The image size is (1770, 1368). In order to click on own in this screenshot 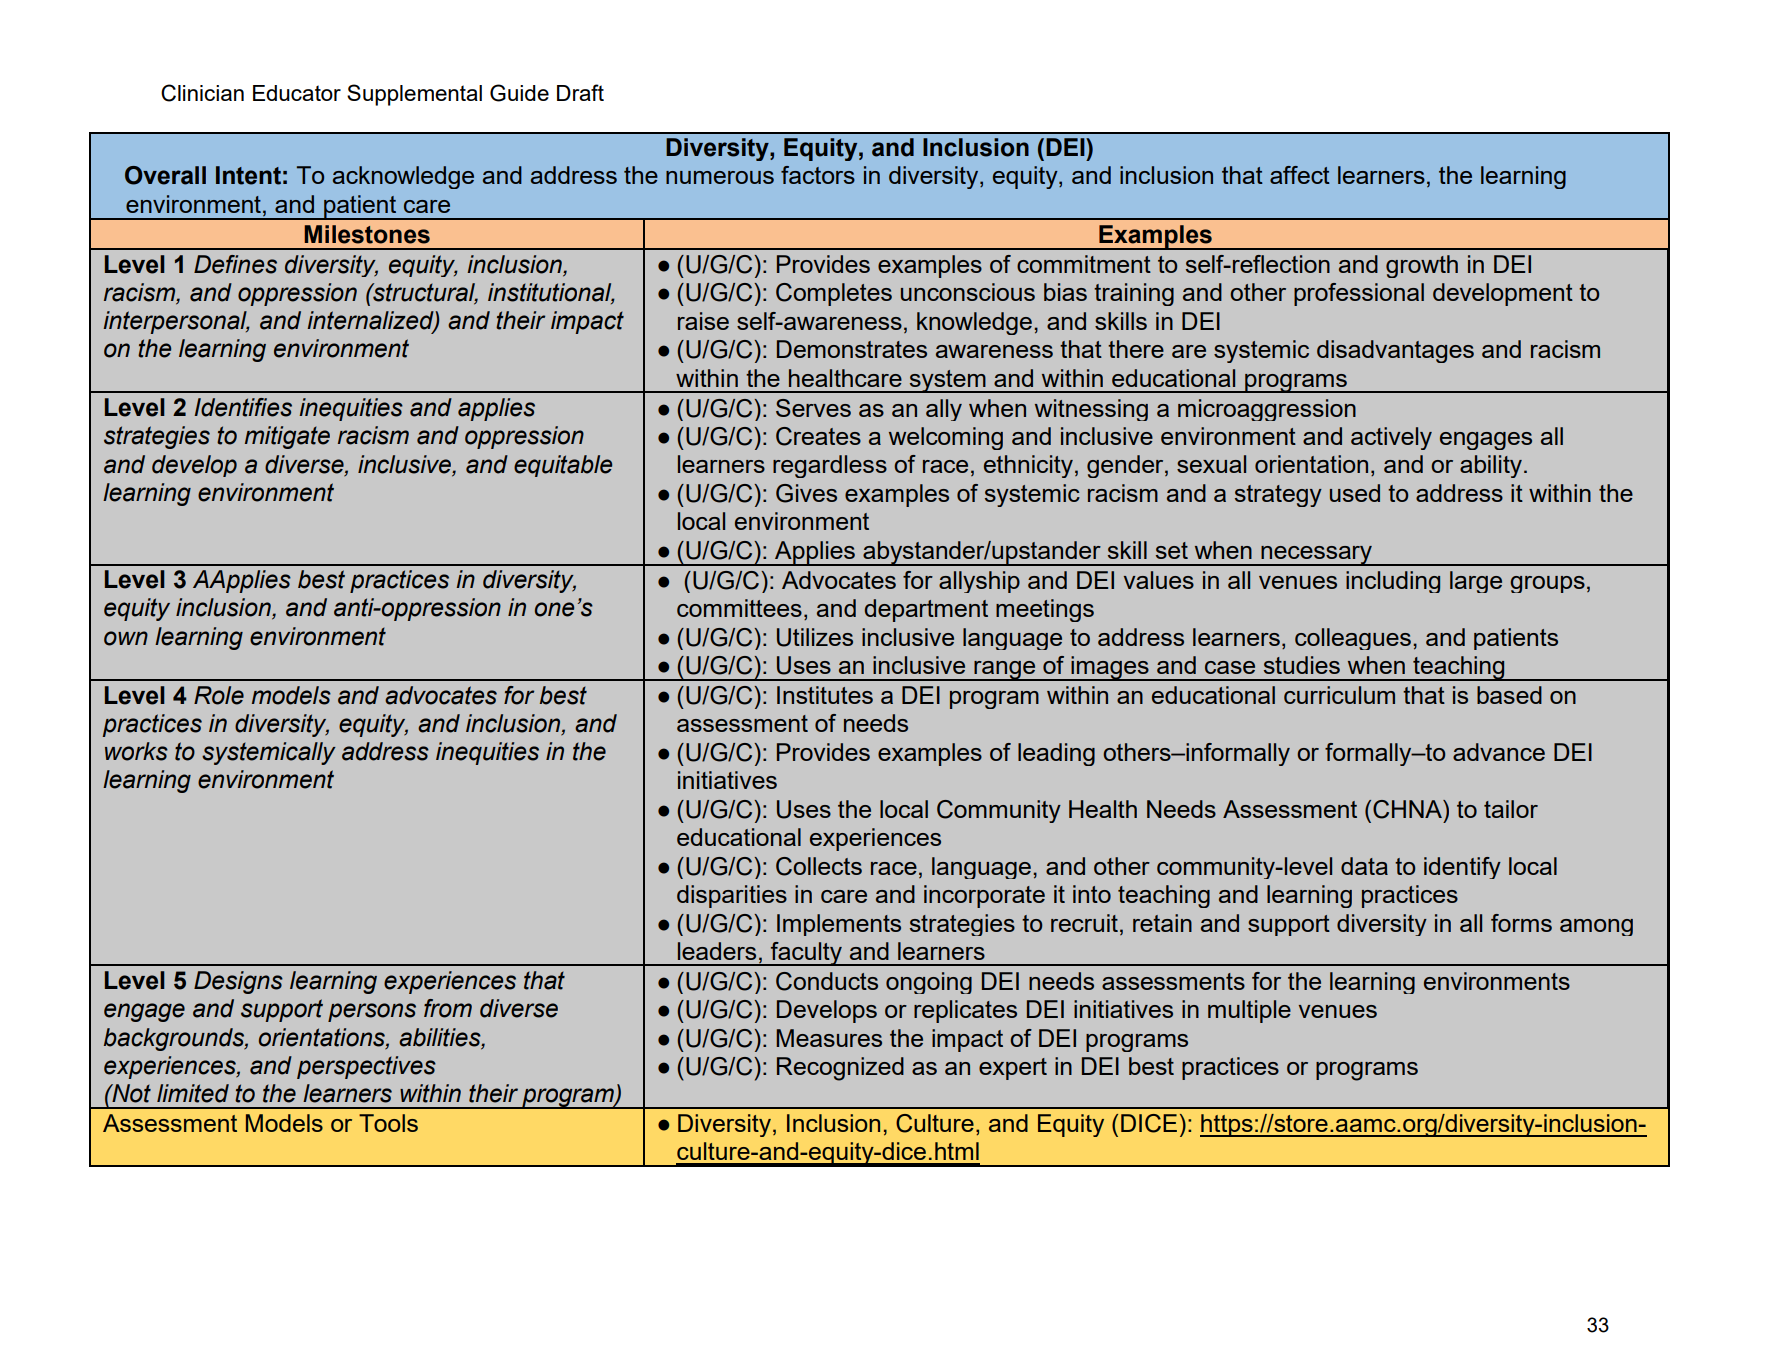, I will do `click(126, 638)`.
